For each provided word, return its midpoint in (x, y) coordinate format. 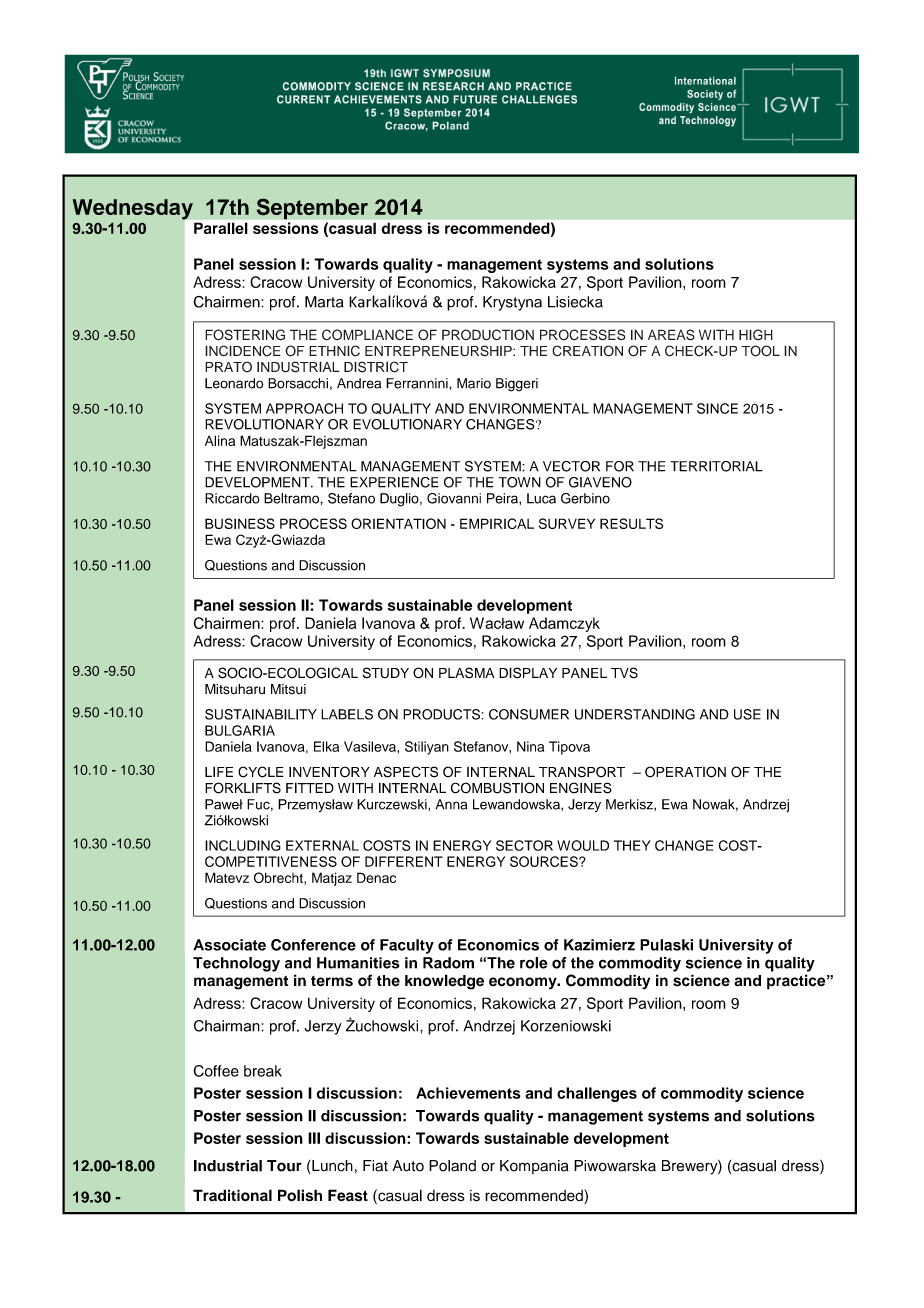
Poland (452, 1166)
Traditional (232, 1195)
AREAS (671, 335)
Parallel (220, 228)
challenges (597, 1094)
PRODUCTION (488, 335)
